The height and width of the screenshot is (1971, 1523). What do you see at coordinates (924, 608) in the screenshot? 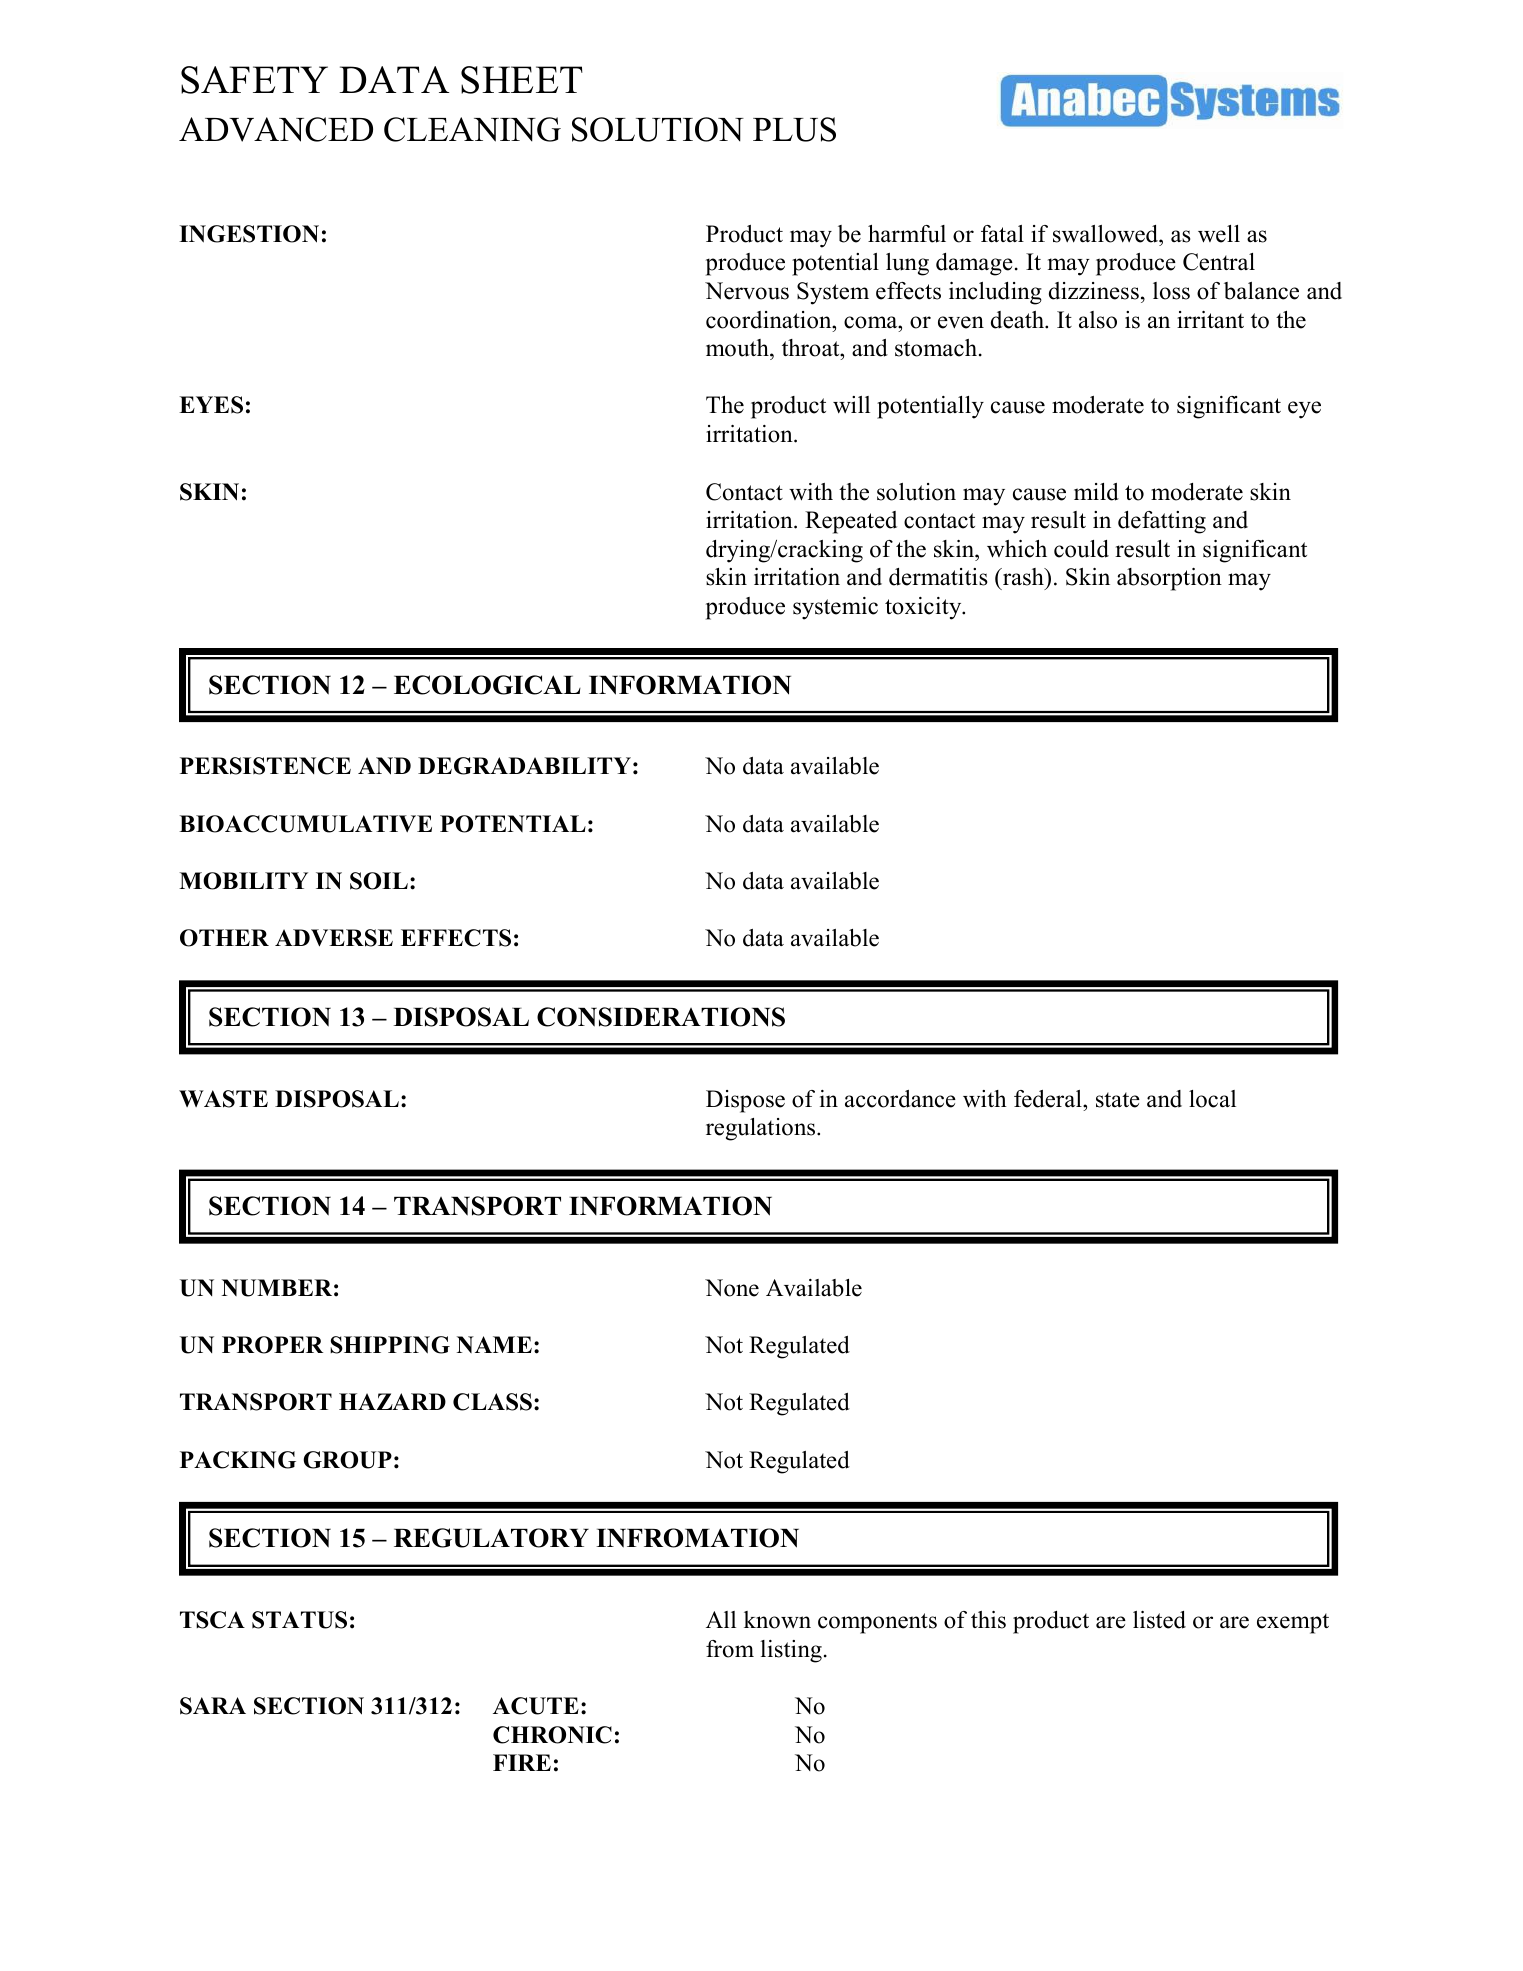
I see `toxicity` at bounding box center [924, 608].
